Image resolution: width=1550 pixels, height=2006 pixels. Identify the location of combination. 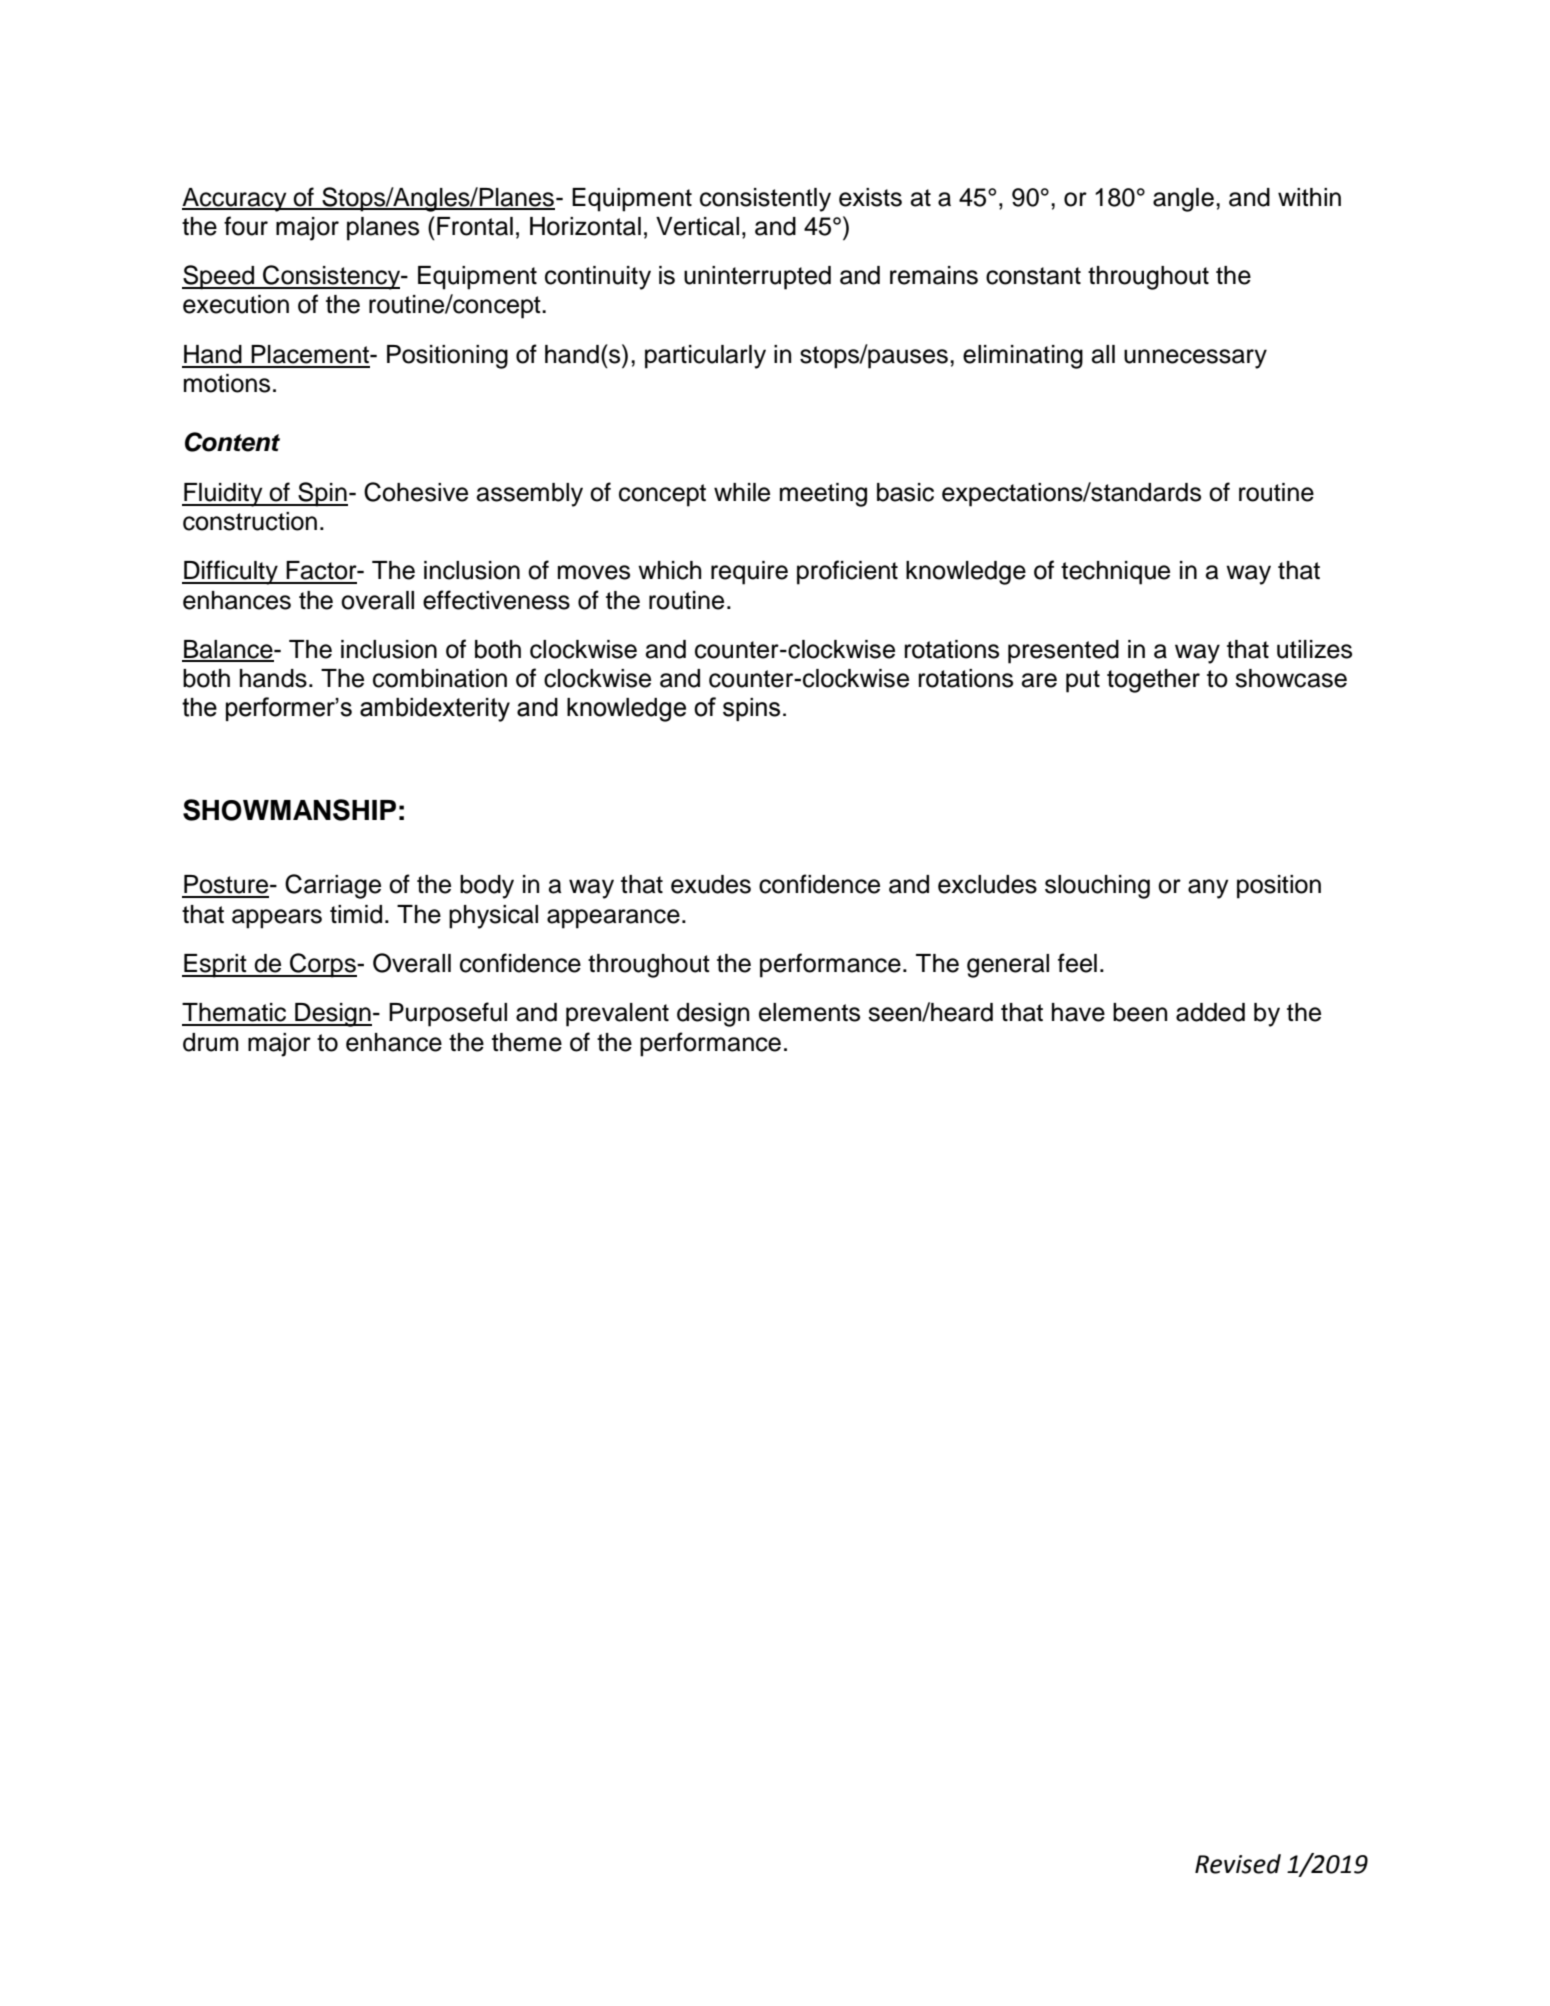
(440, 678).
